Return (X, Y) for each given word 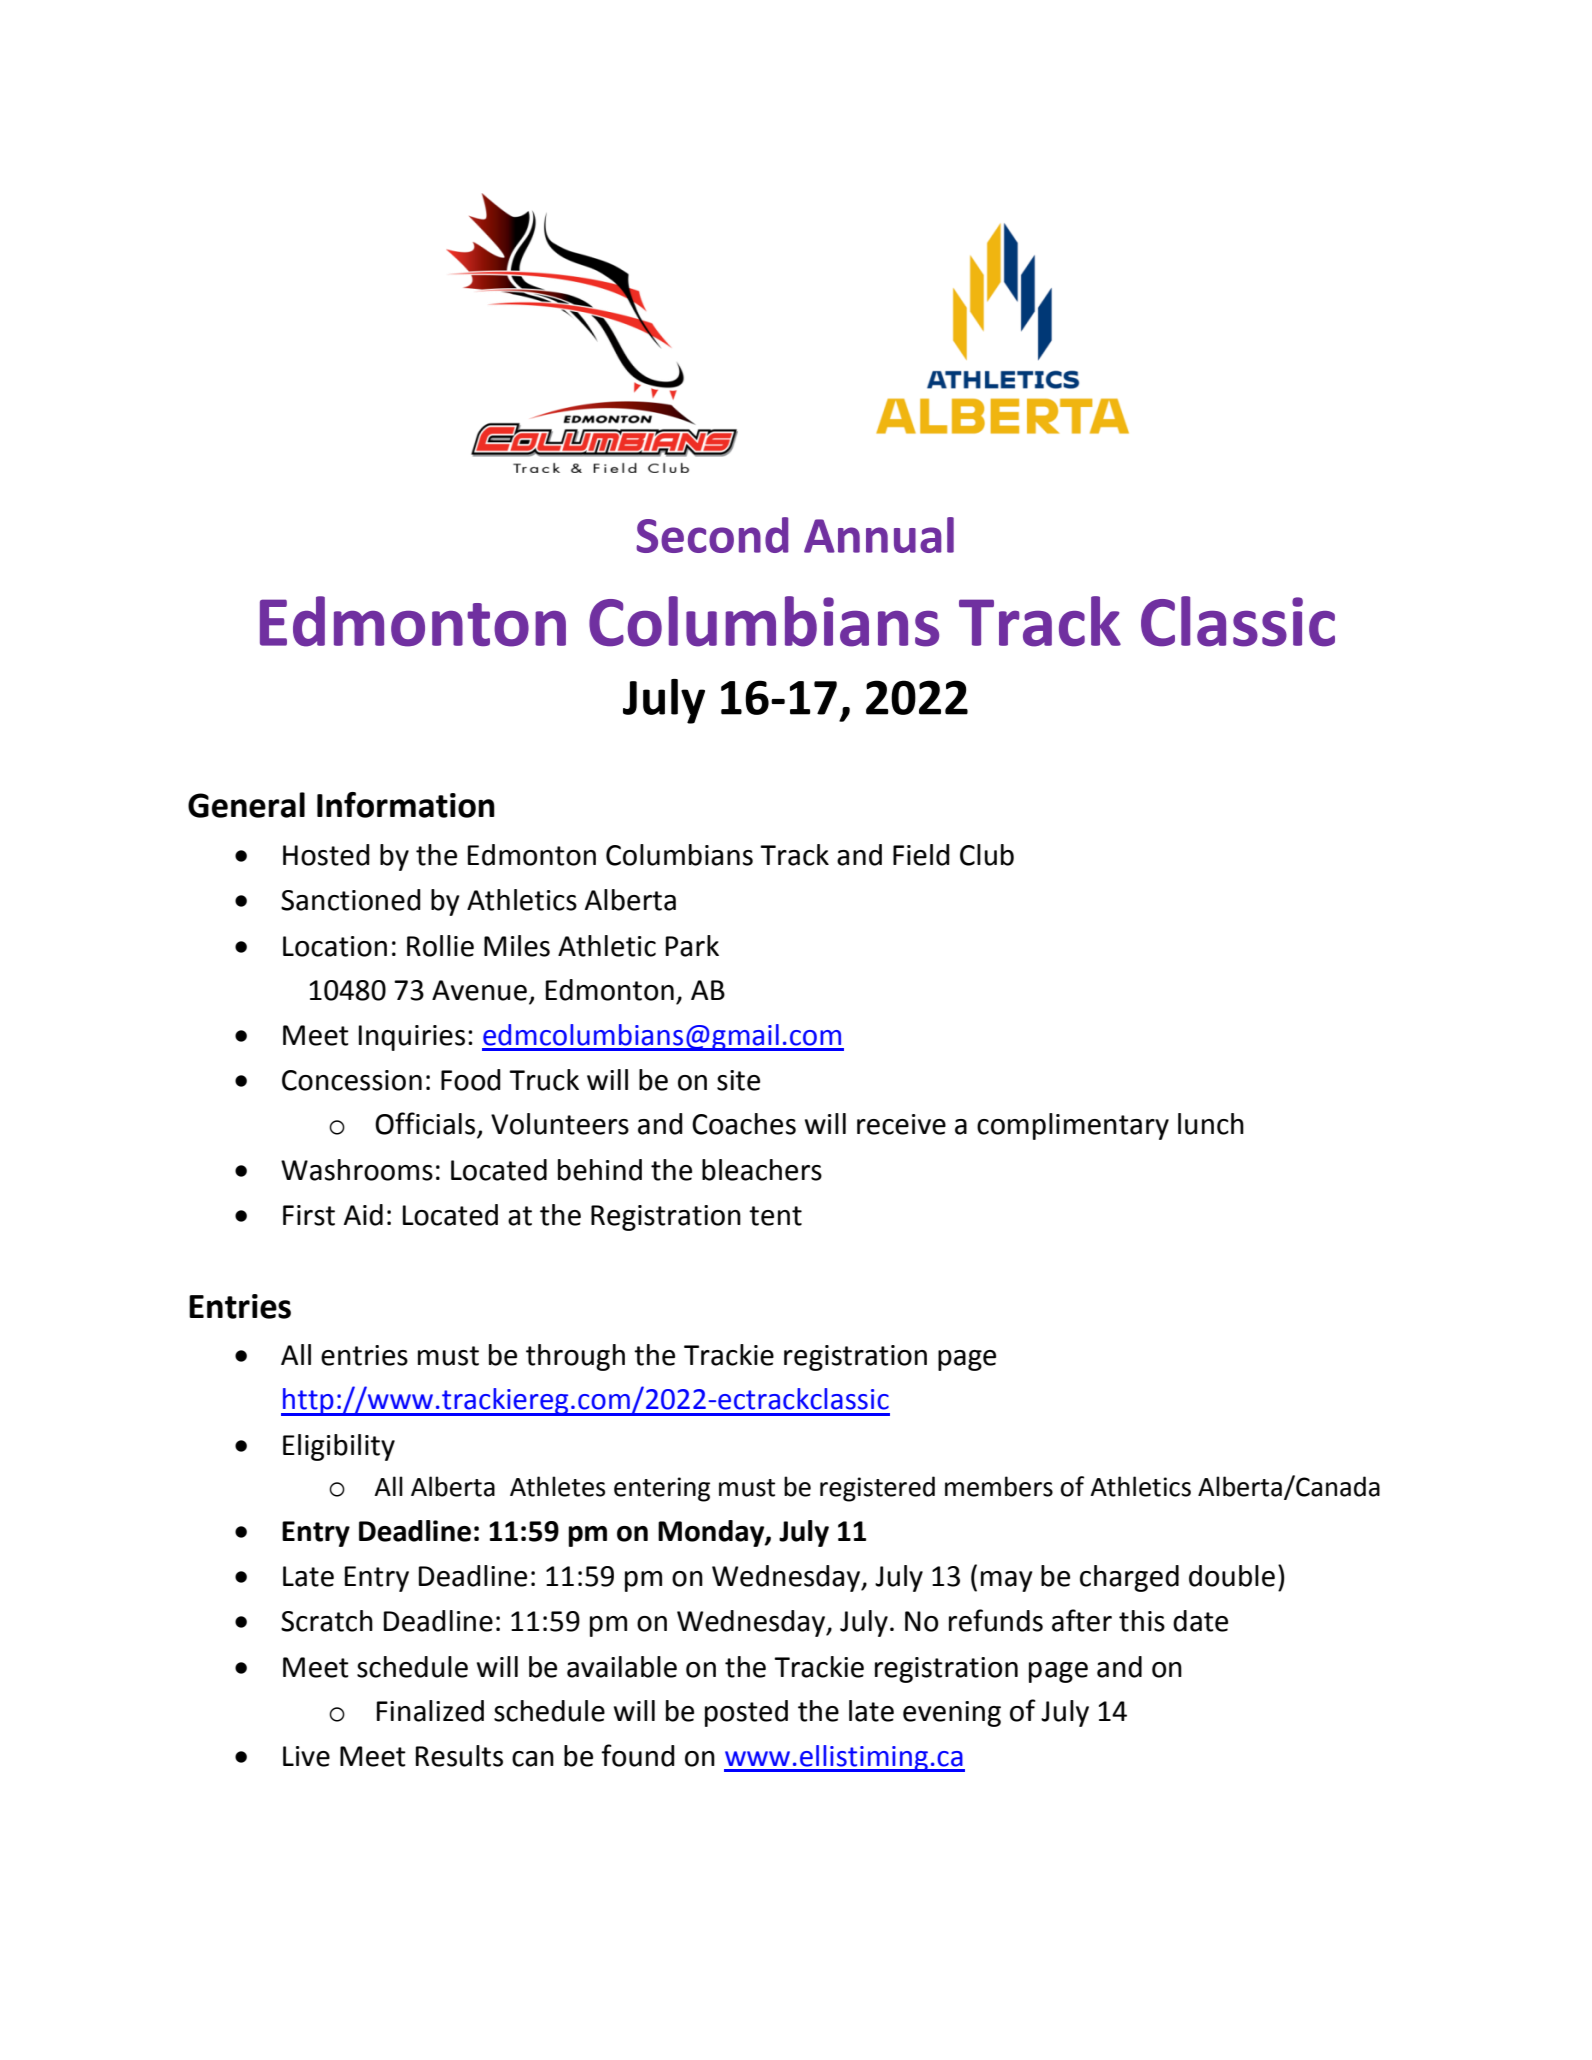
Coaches (744, 1124)
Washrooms (357, 1170)
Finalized (430, 1711)
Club (987, 855)
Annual (879, 535)
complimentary (1073, 1126)
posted (746, 1713)
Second (712, 535)
